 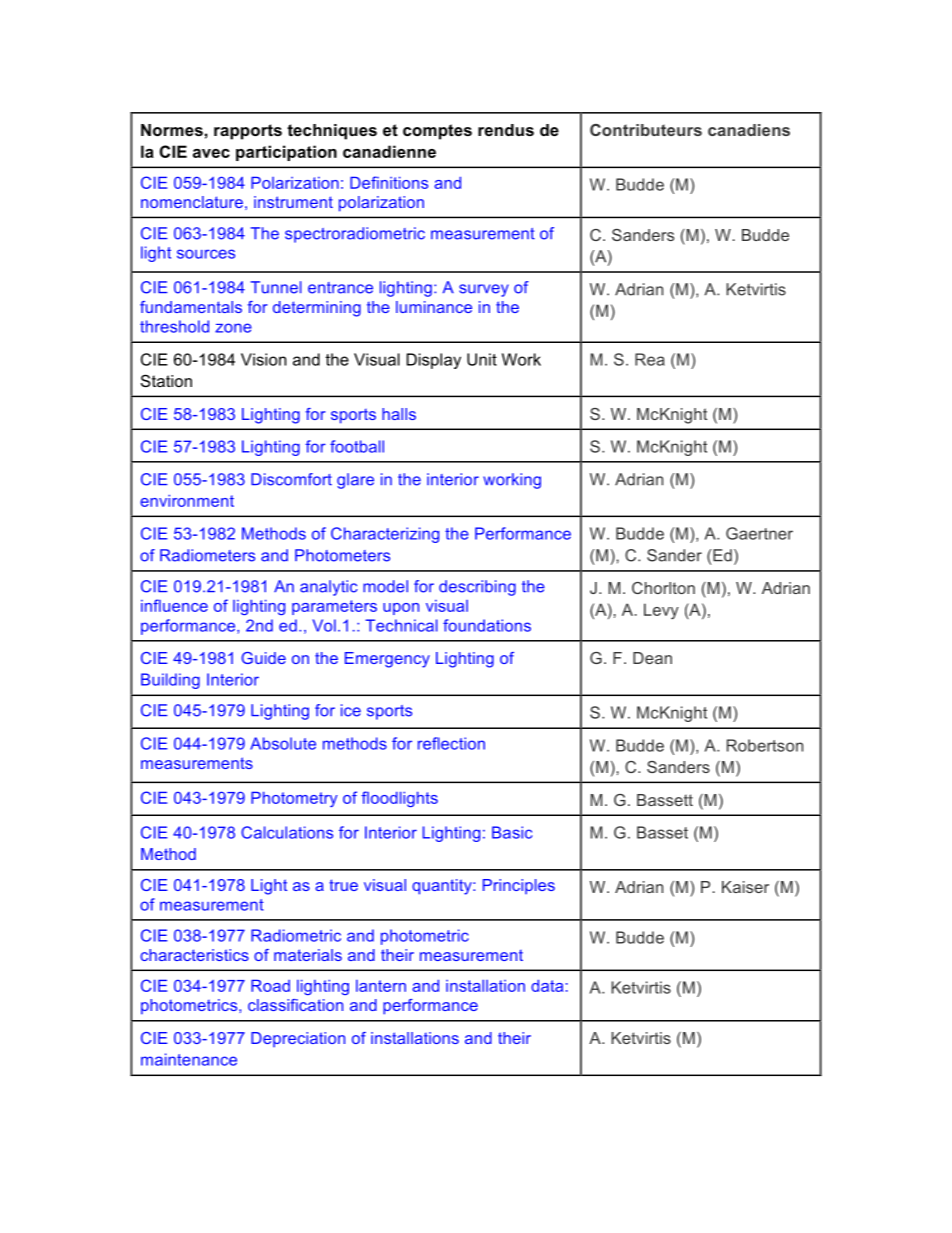 What do you see at coordinates (650, 359) in the screenshot?
I see `Rea` at bounding box center [650, 359].
